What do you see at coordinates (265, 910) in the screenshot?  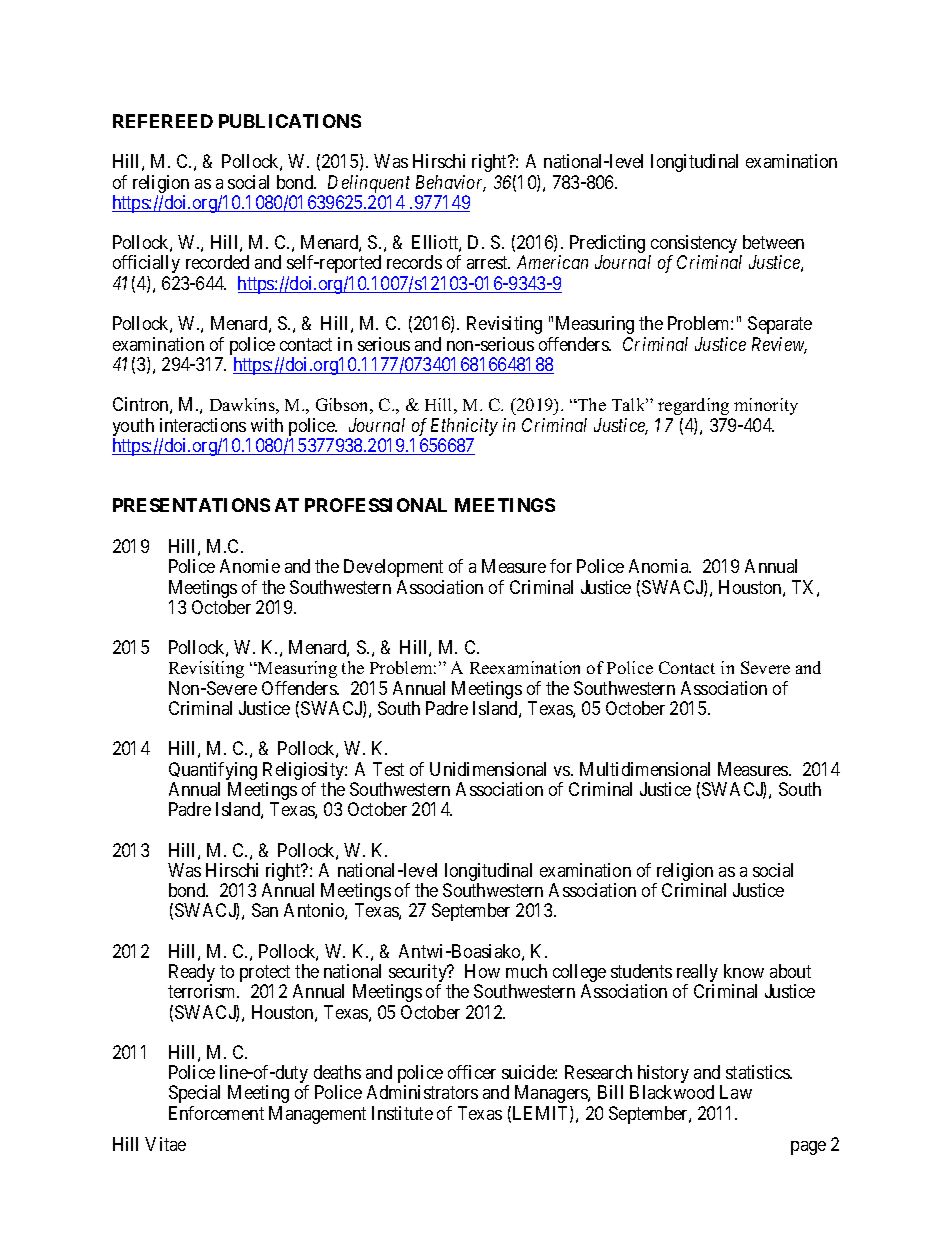 I see `San` at bounding box center [265, 910].
